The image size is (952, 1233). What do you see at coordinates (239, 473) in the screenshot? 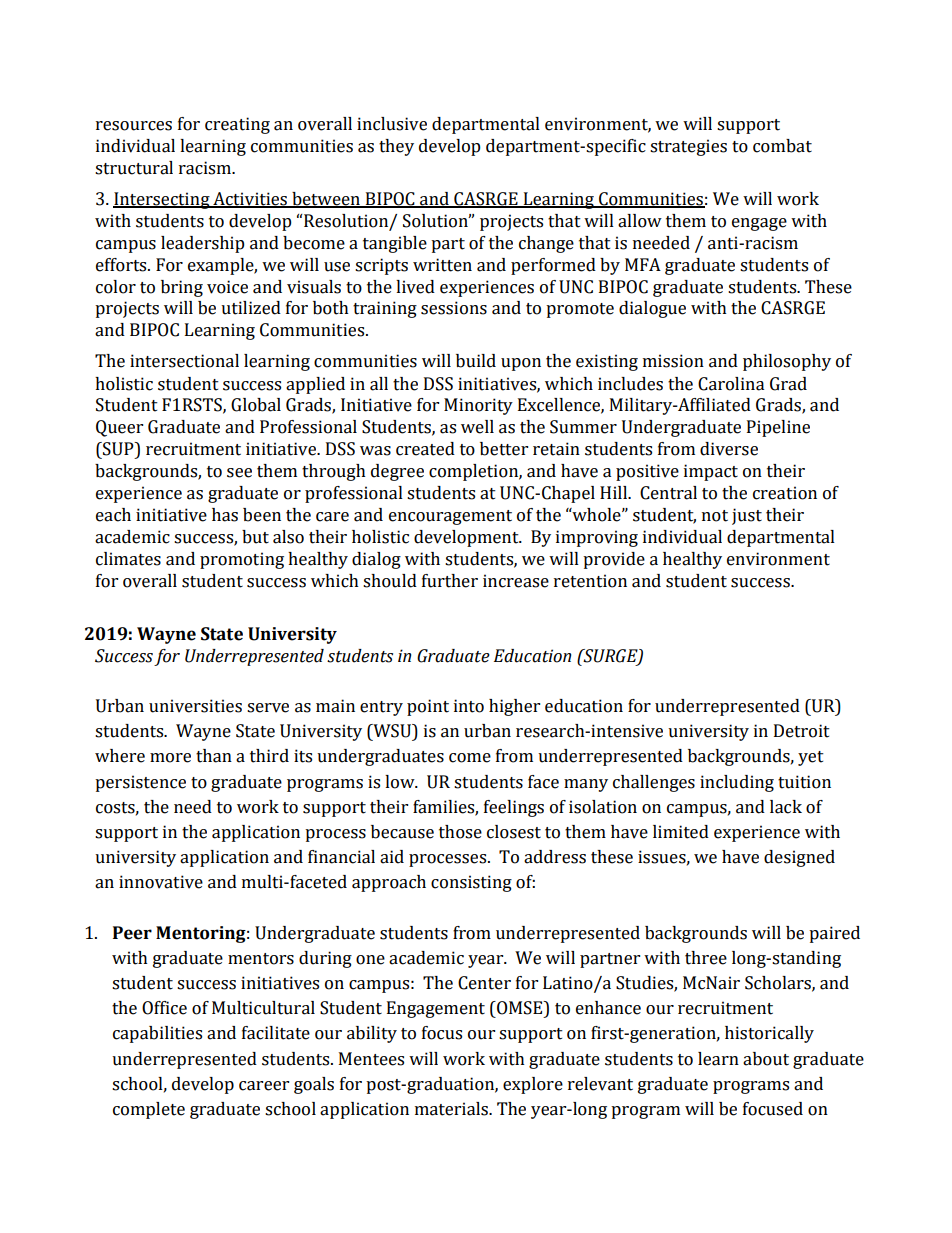
I see `see` at bounding box center [239, 473].
